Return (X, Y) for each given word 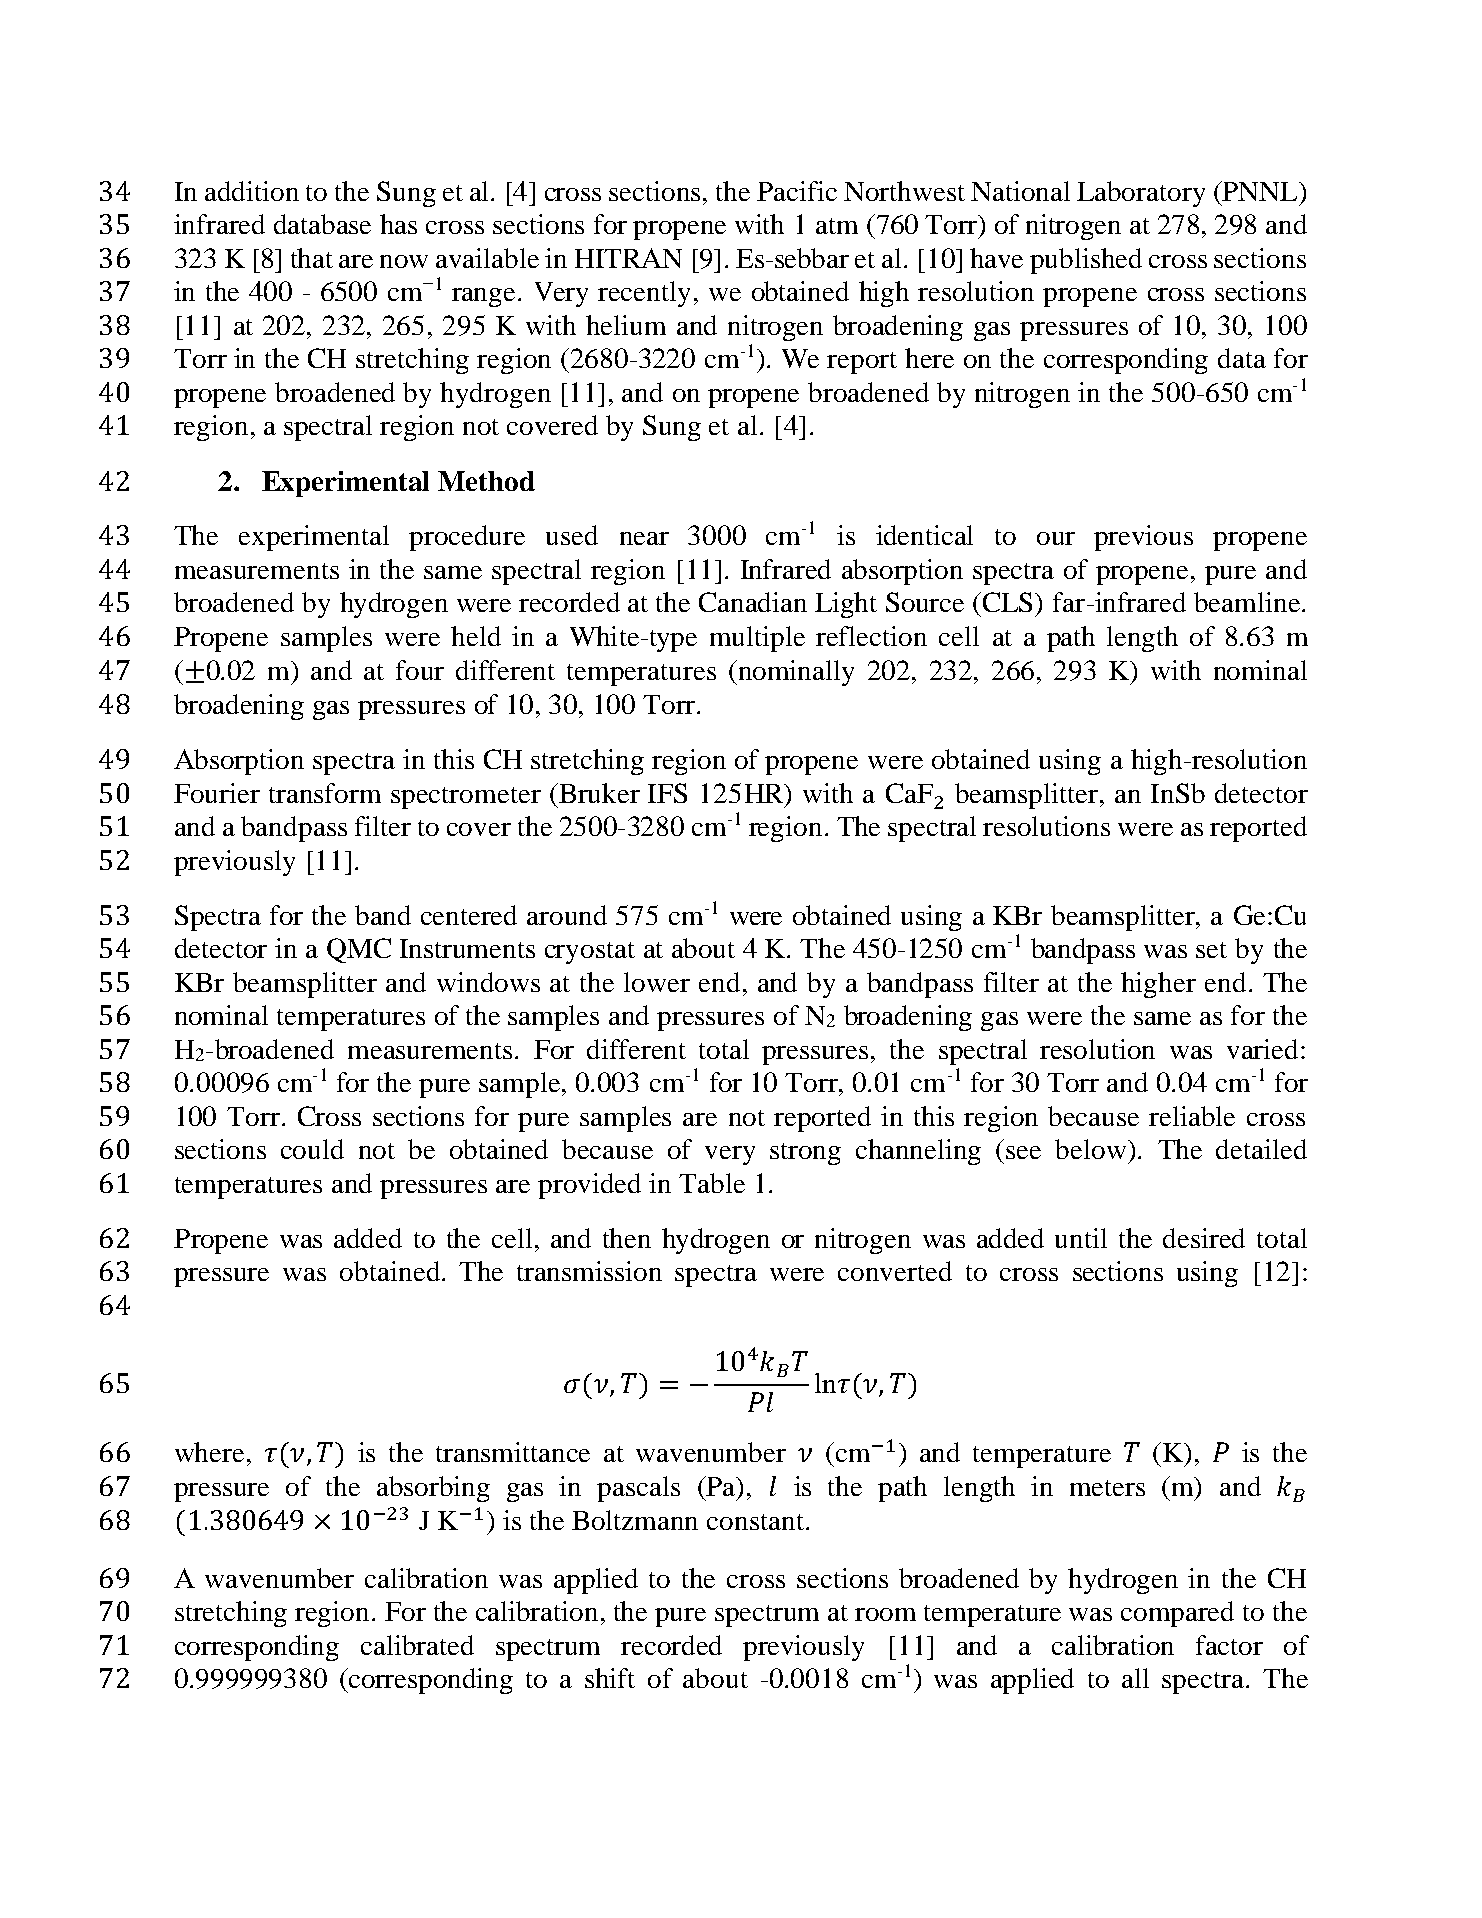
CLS (1009, 602)
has (398, 224)
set (1211, 950)
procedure (467, 538)
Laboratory (1141, 194)
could (312, 1149)
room (885, 1614)
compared (1177, 1614)
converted (895, 1271)
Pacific (797, 191)
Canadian (753, 602)
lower (657, 982)
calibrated (417, 1645)
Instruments (467, 948)
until (1081, 1238)
